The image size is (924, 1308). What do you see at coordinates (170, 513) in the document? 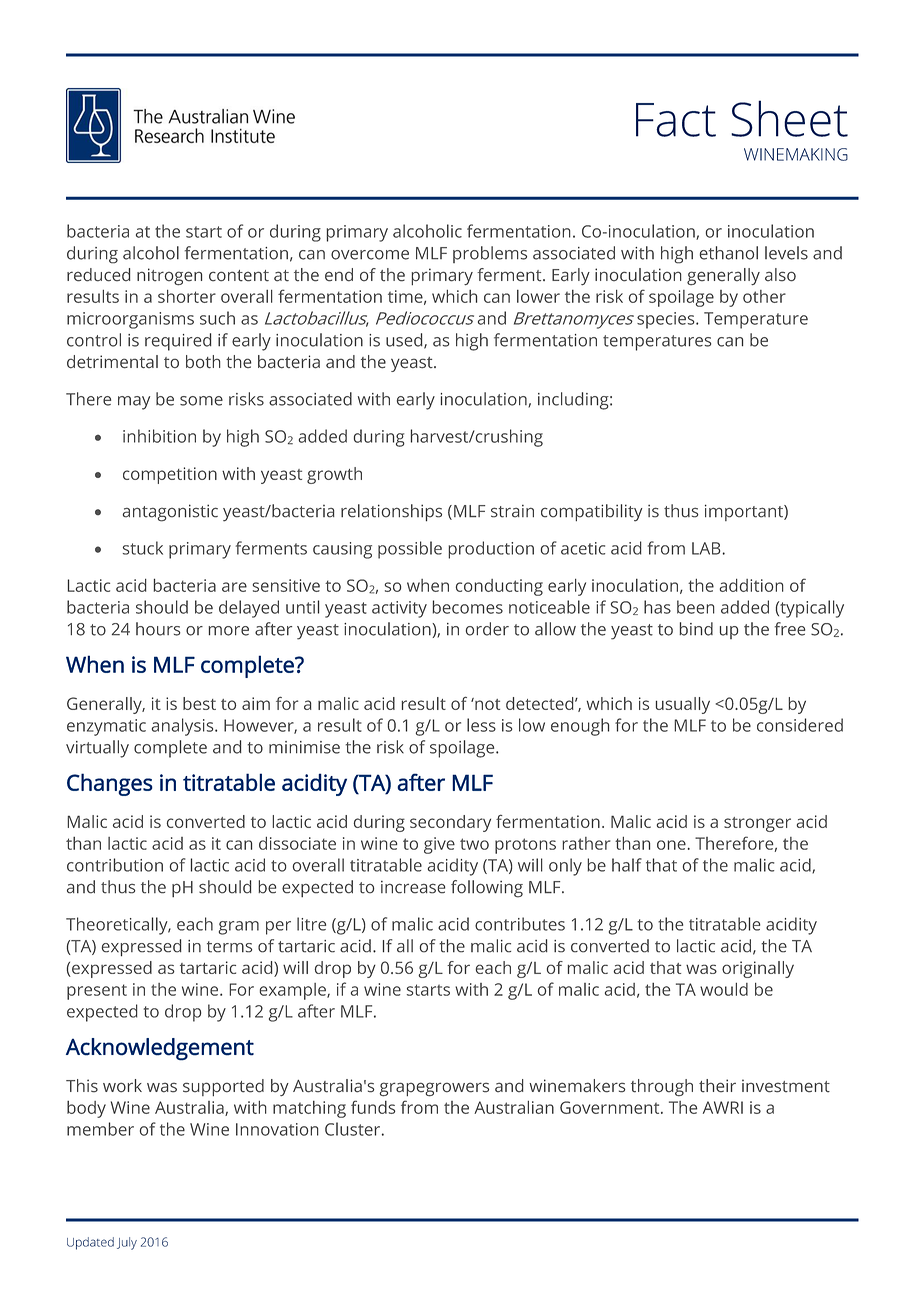
I see `antagonistic` at bounding box center [170, 513].
